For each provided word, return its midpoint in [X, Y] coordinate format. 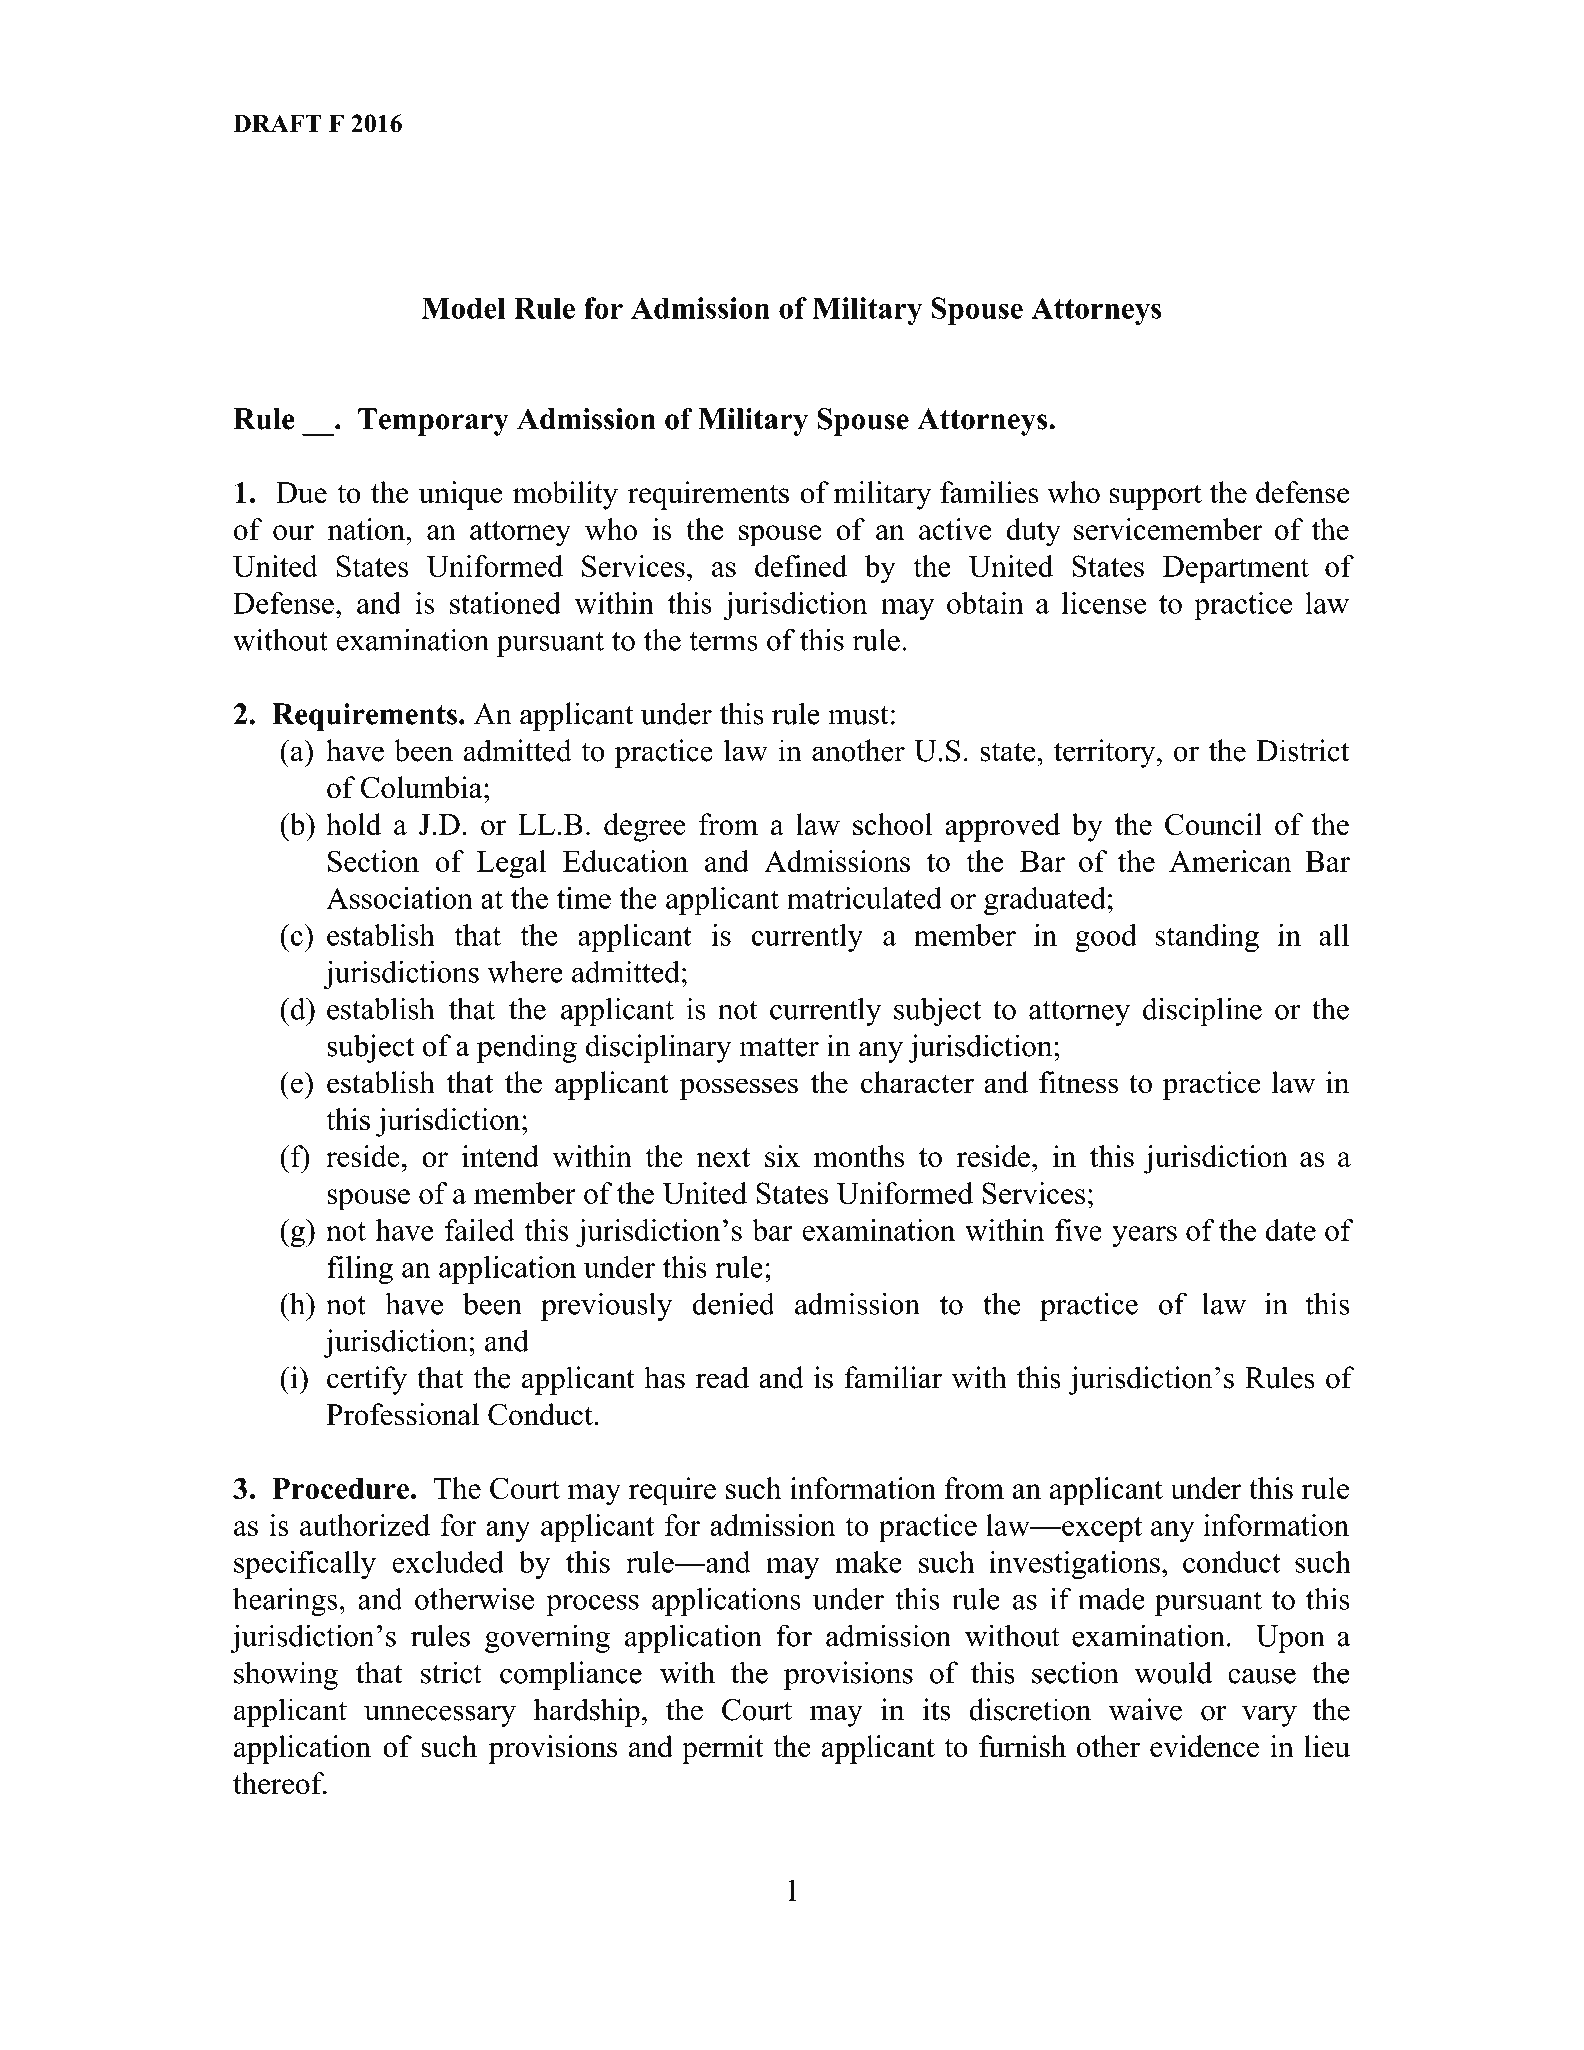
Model [464, 308]
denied [733, 1303]
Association [399, 898]
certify [367, 1380]
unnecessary [440, 1716]
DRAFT [277, 123]
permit [723, 1749]
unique [461, 495]
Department [1236, 570]
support [1156, 497]
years [1144, 1236]
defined [801, 566]
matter [779, 1047]
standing [1207, 938]
